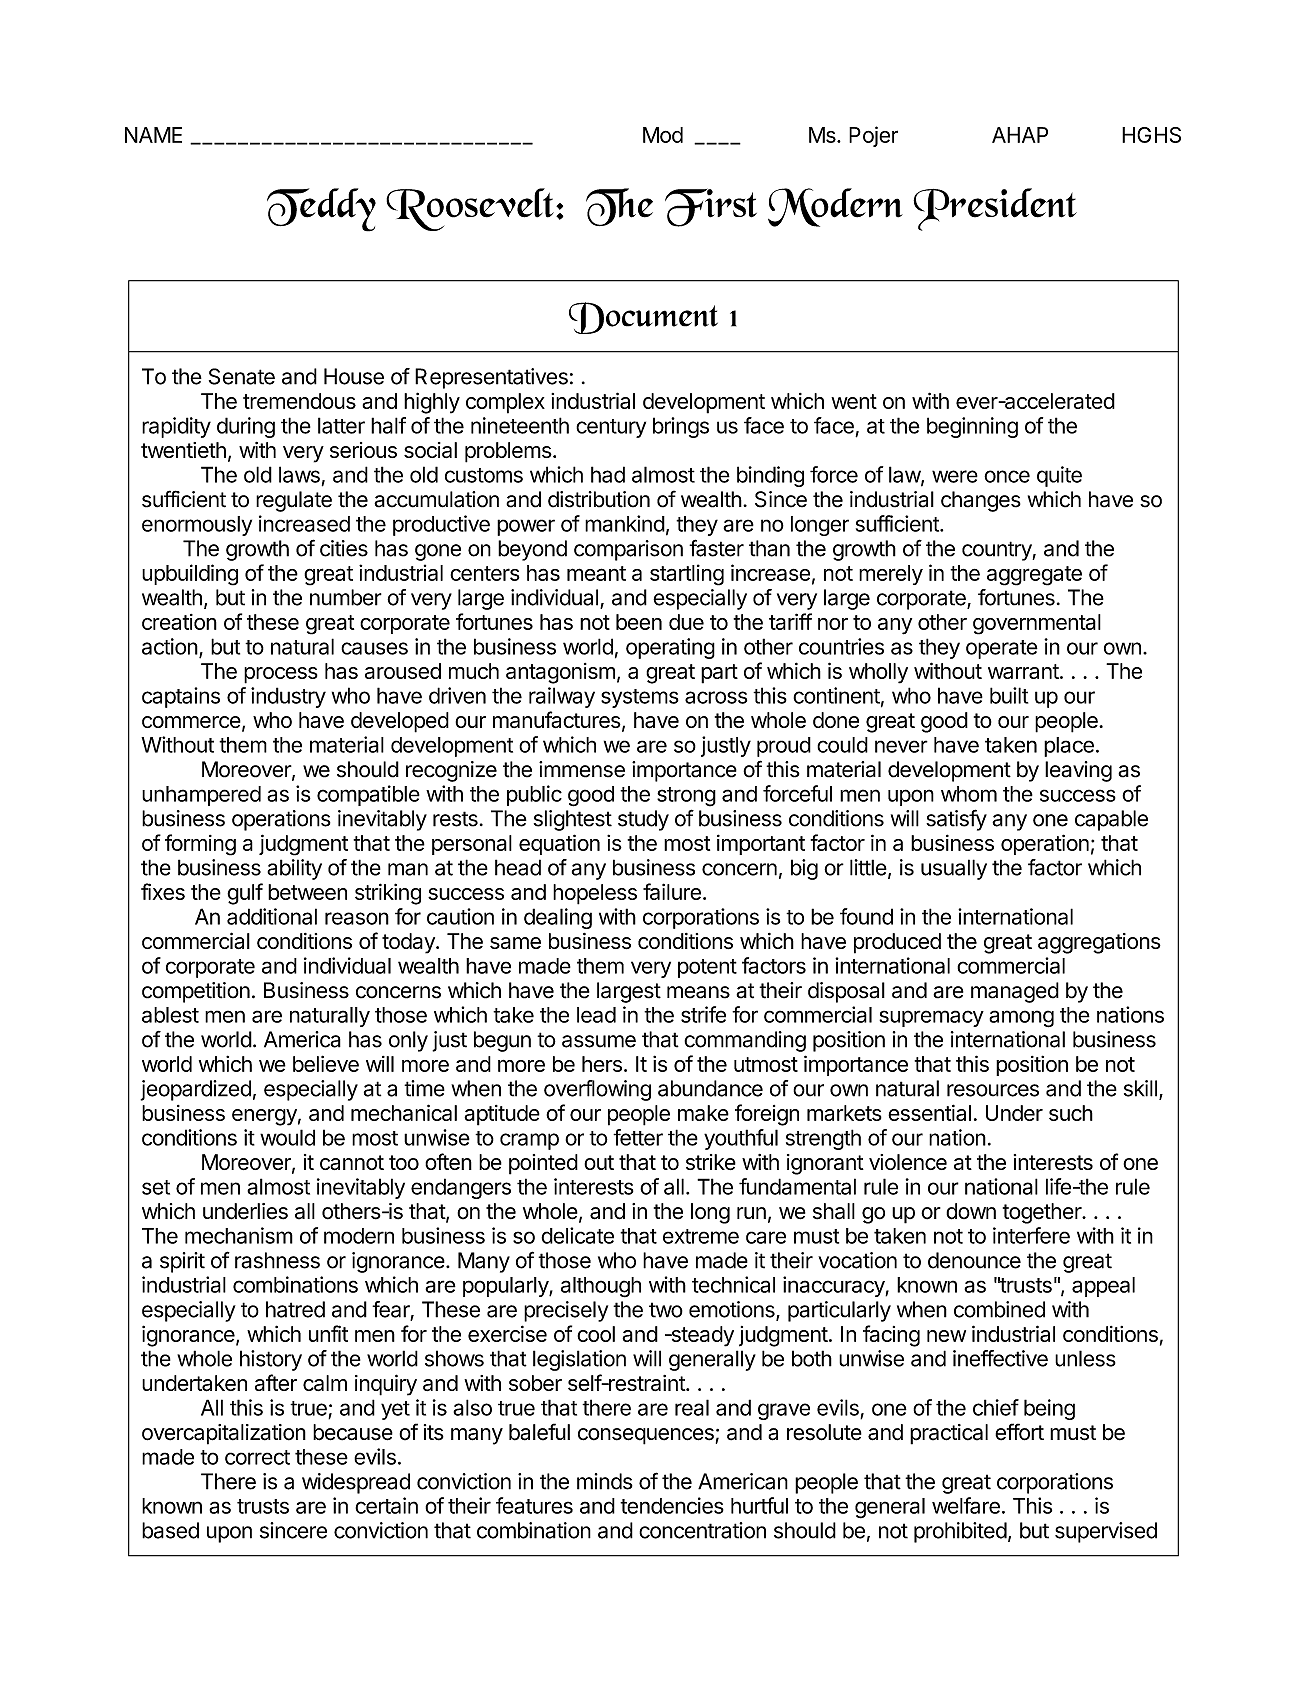 Image resolution: width=1307 pixels, height=1691 pixels. Describe the element at coordinates (326, 1063) in the screenshot. I see `believe` at that location.
